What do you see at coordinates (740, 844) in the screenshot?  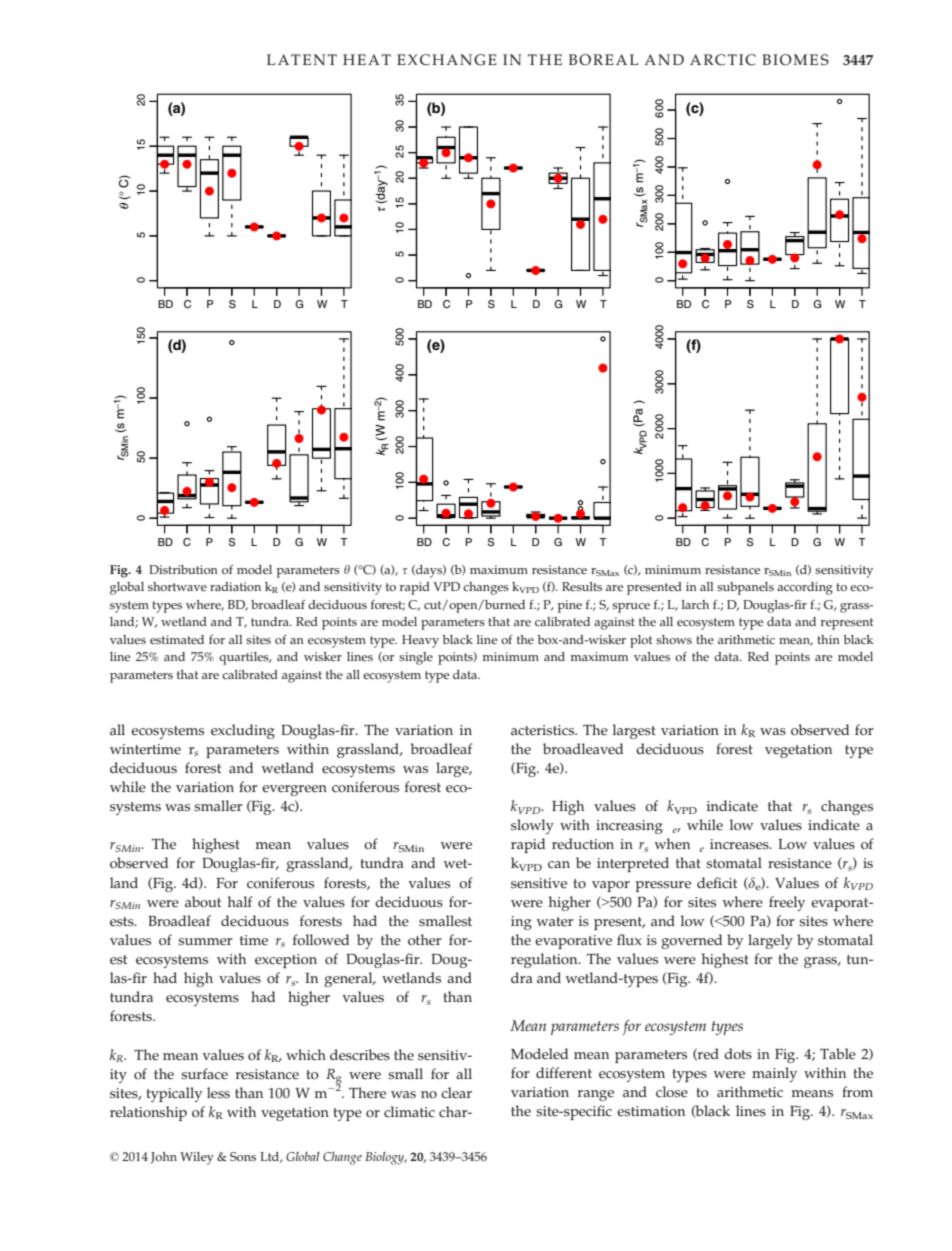 I see `increases` at bounding box center [740, 844].
